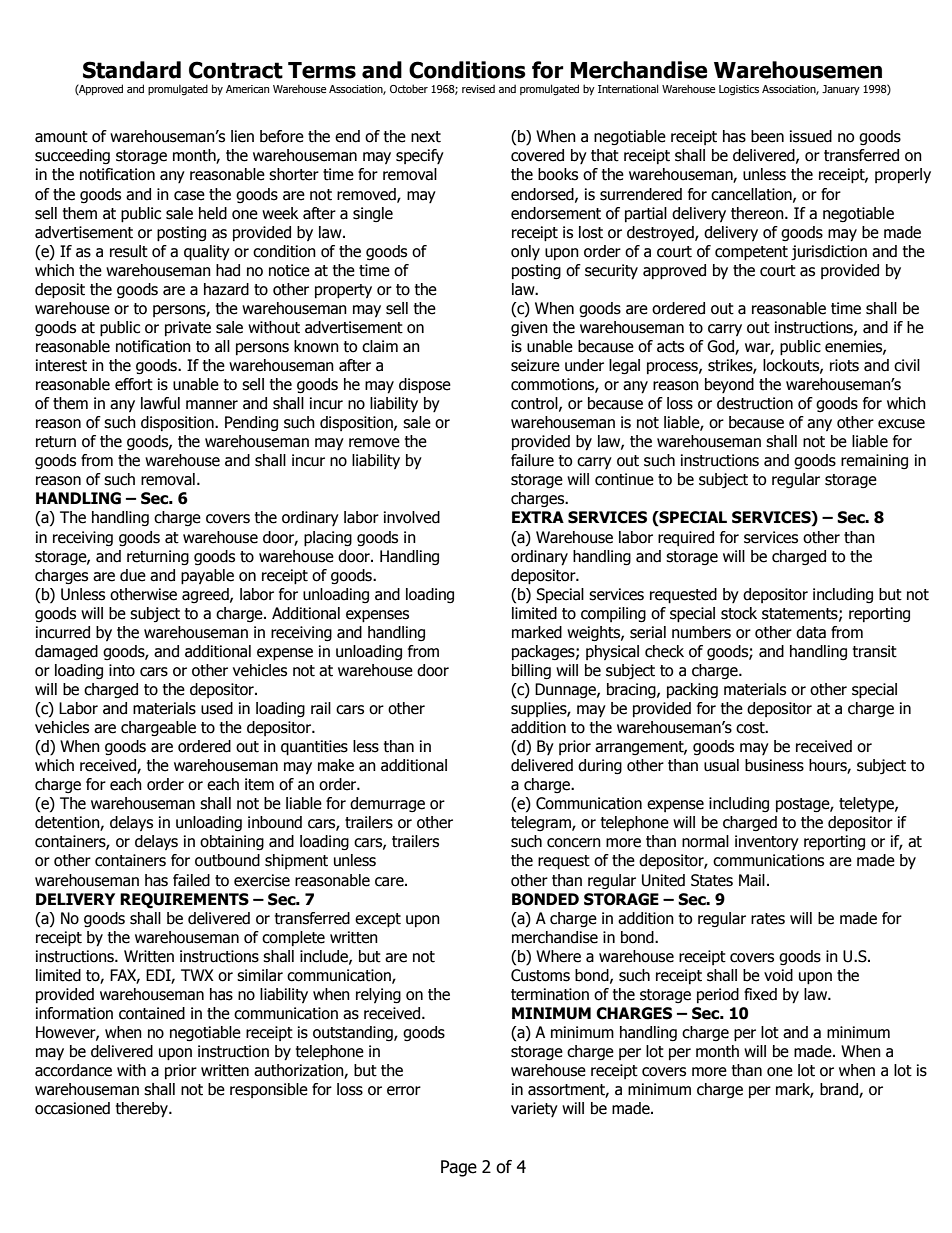 The image size is (952, 1233). Describe the element at coordinates (459, 1168) in the screenshot. I see `Page` at that location.
